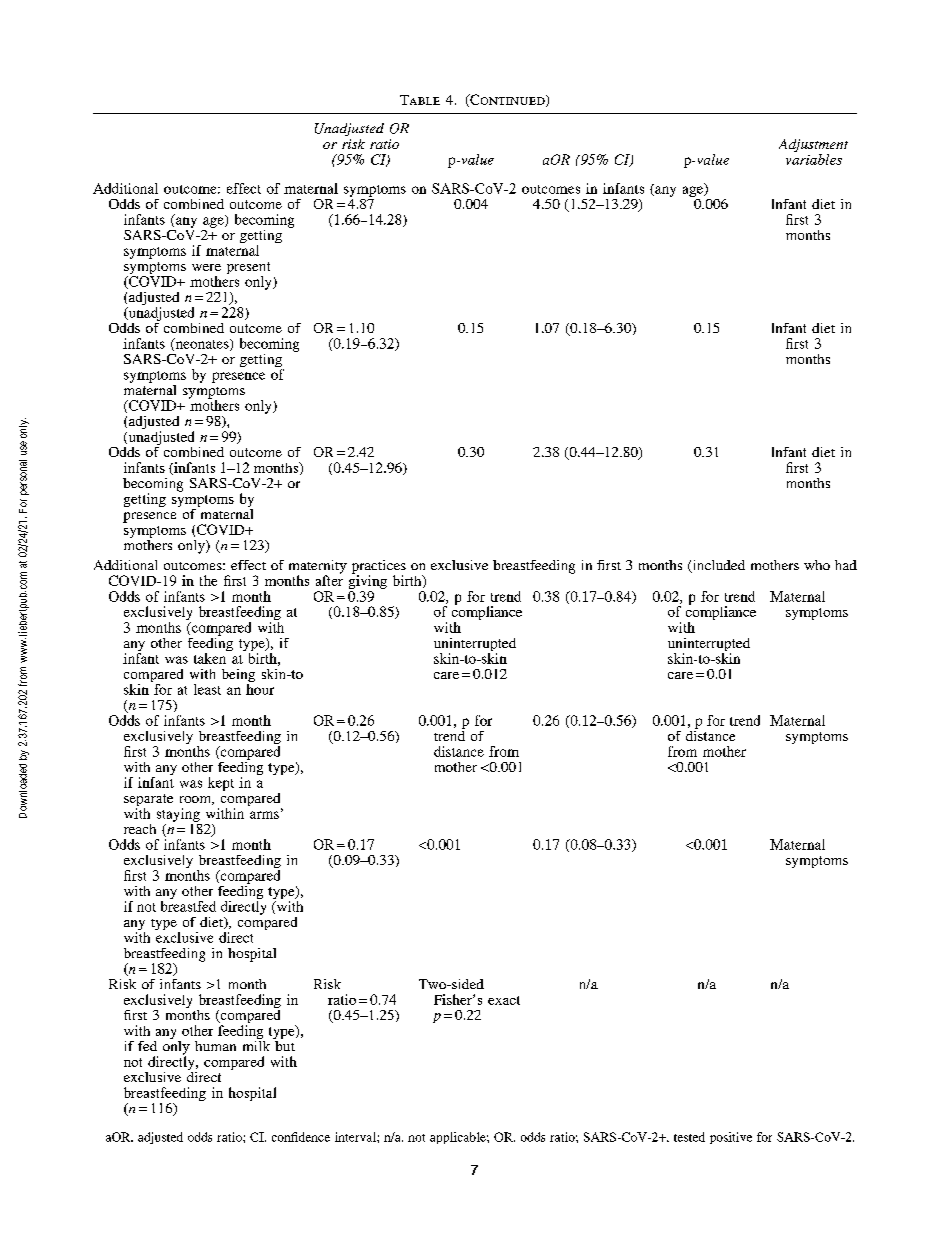 This image has height=1233, width=952. Describe the element at coordinates (817, 565) in the image. I see `who` at that location.
